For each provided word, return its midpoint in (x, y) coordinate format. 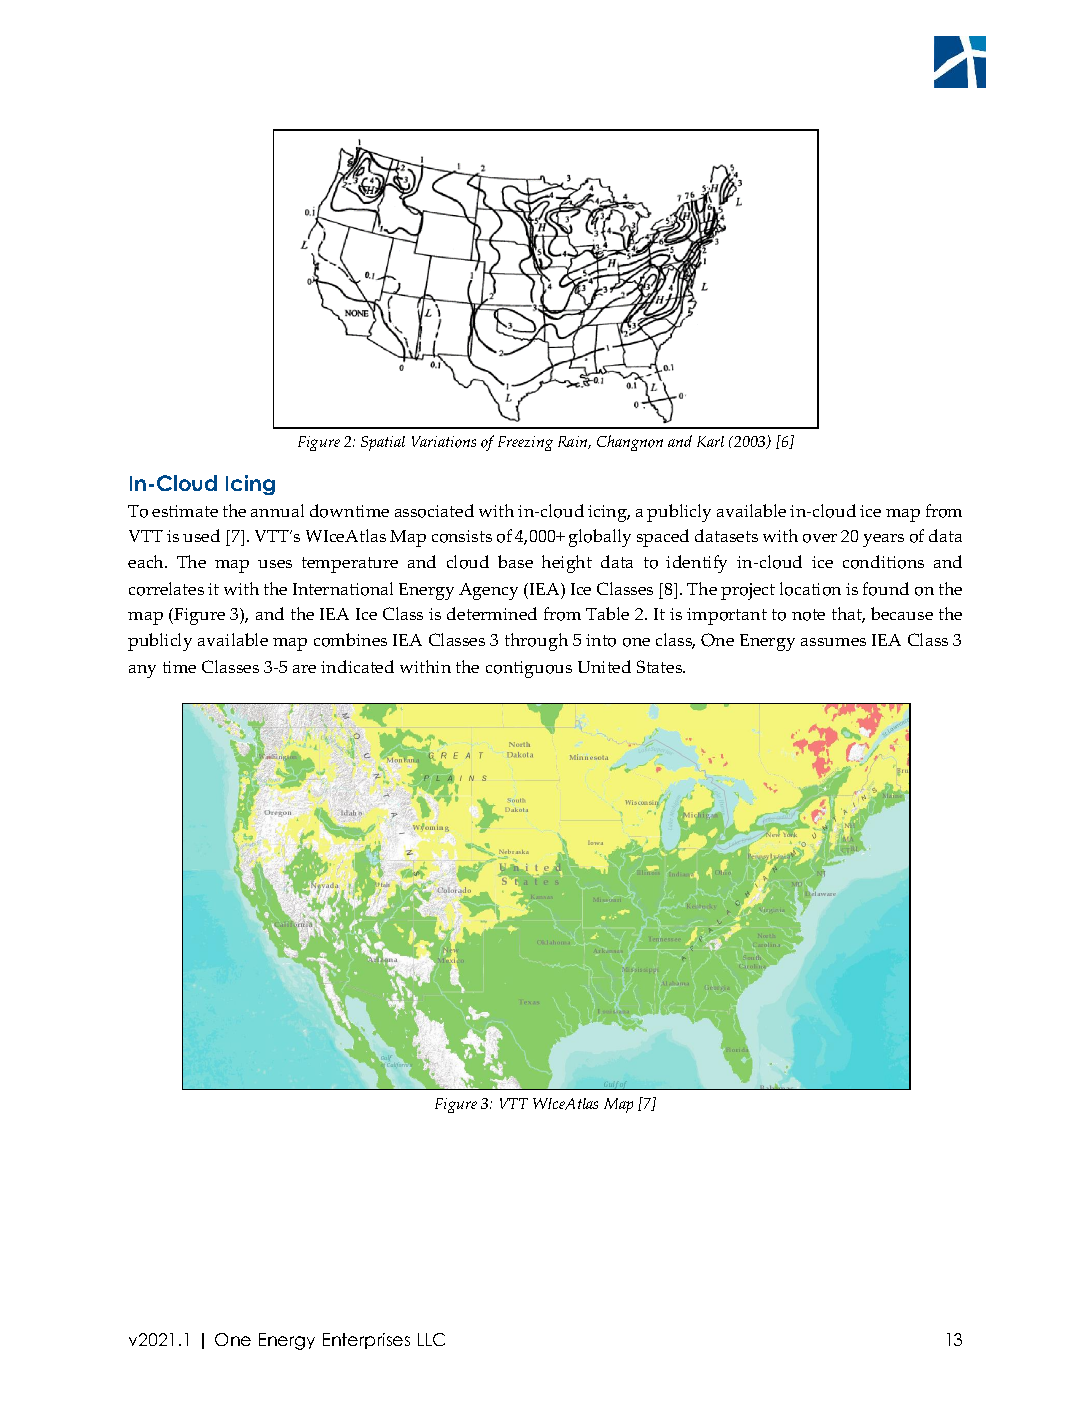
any (142, 671)
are (304, 669)
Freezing (525, 443)
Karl (710, 441)
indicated (357, 666)
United (604, 666)
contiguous (529, 669)
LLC (431, 1339)
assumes (833, 642)
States (661, 666)
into (601, 640)
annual (277, 510)
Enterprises (366, 1341)
